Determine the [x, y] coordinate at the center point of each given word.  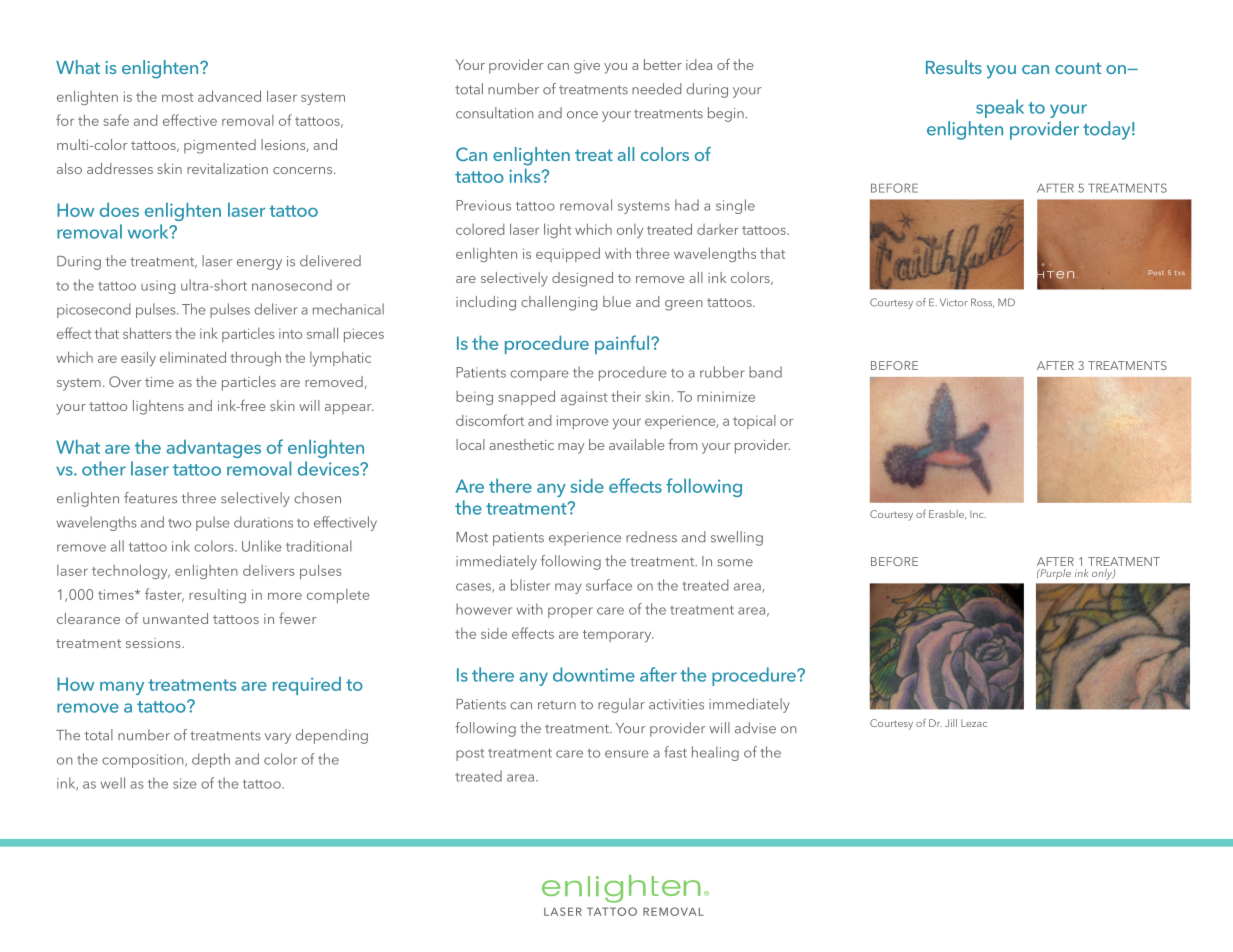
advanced [229, 96]
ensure [627, 754]
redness [651, 537]
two [179, 523]
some [735, 563]
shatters [147, 333]
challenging [559, 303]
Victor [954, 303]
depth [211, 760]
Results [954, 67]
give [587, 67]
